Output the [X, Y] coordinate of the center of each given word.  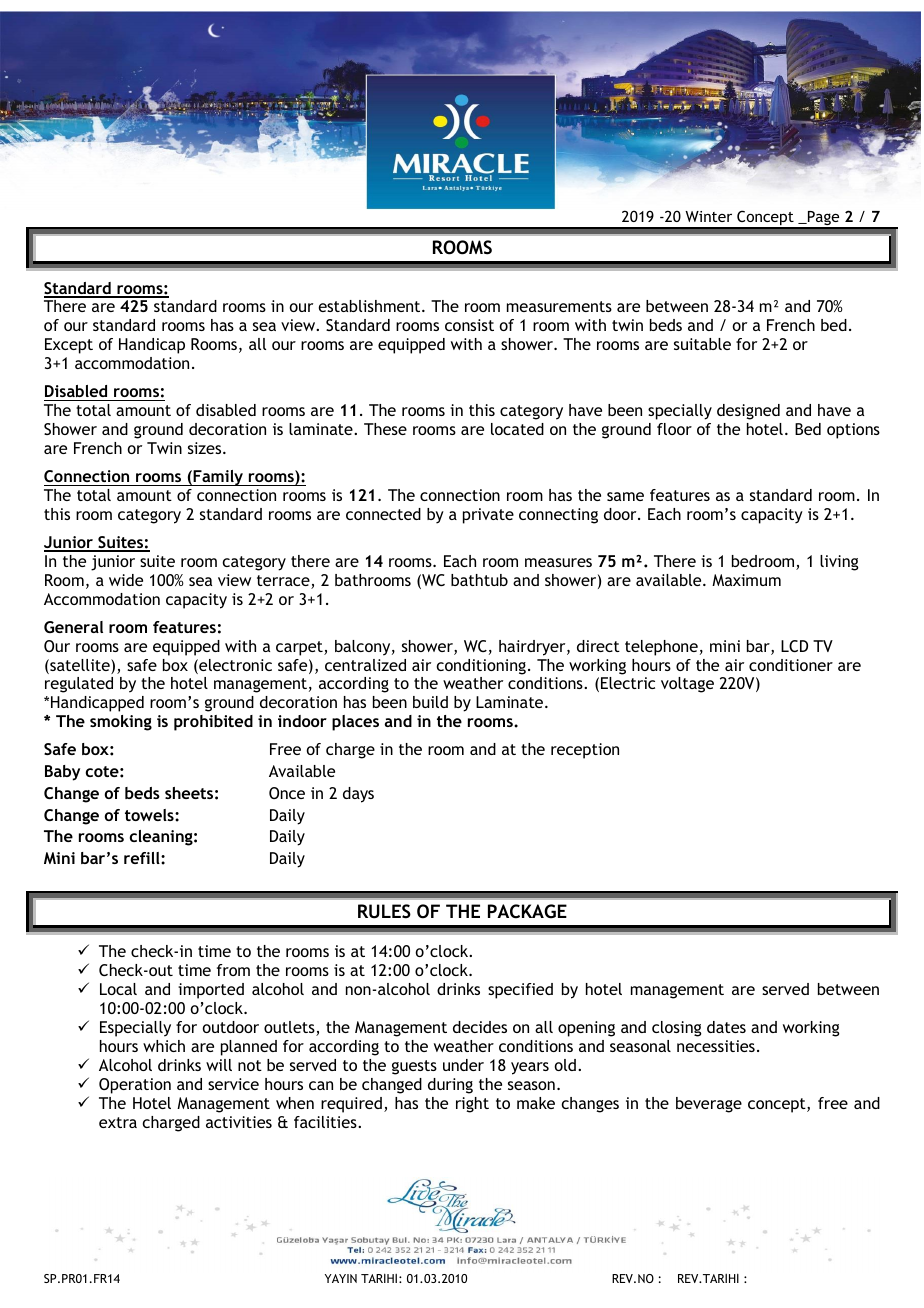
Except [69, 346]
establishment [370, 306]
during [450, 1086]
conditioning [481, 667]
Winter [708, 216]
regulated [79, 685]
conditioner [791, 665]
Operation [135, 1086]
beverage [709, 1105]
